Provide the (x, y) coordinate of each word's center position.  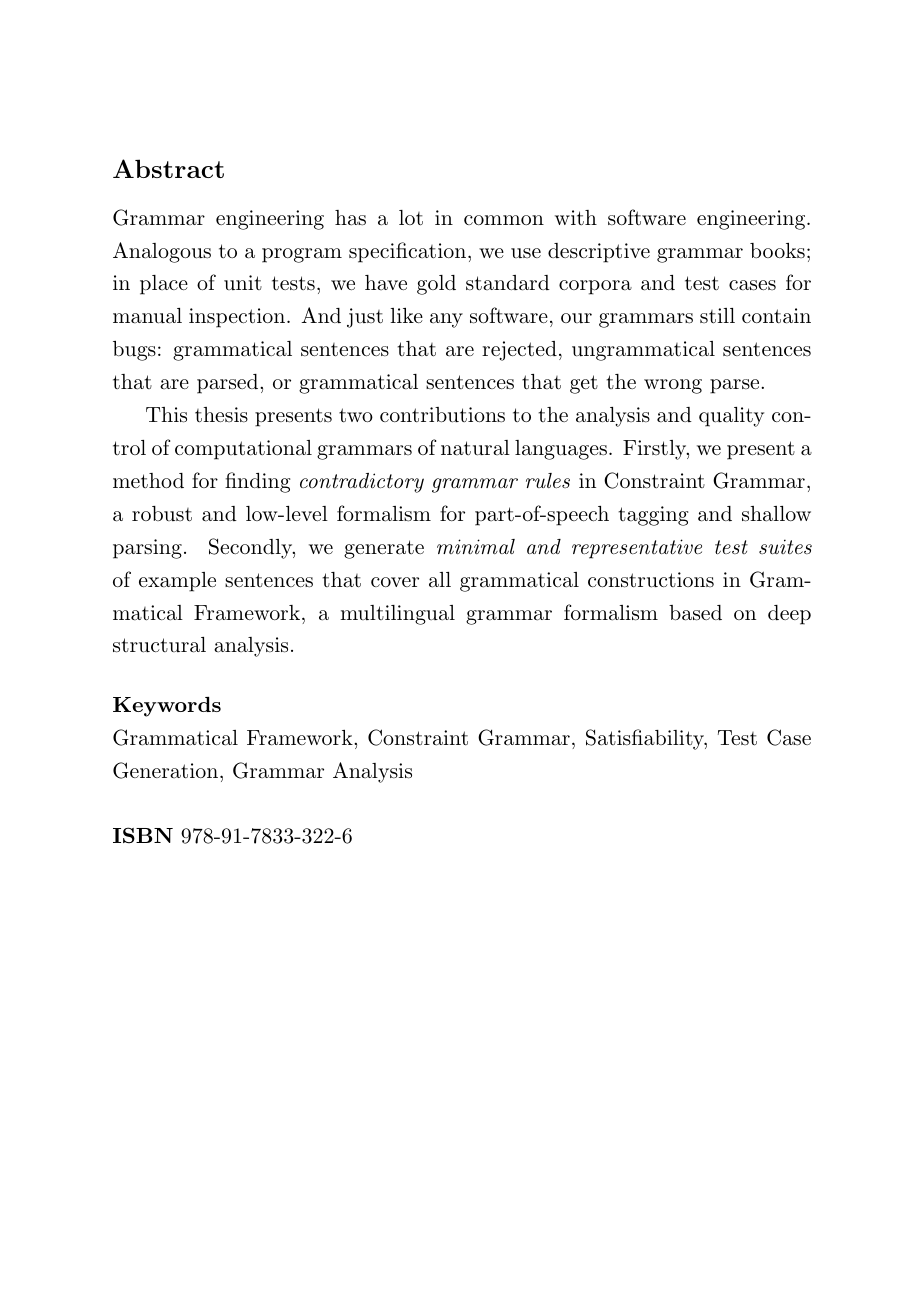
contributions (442, 415)
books (777, 250)
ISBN (143, 835)
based (695, 613)
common (504, 220)
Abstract (168, 168)
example (177, 582)
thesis (221, 415)
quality (731, 417)
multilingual (397, 615)
